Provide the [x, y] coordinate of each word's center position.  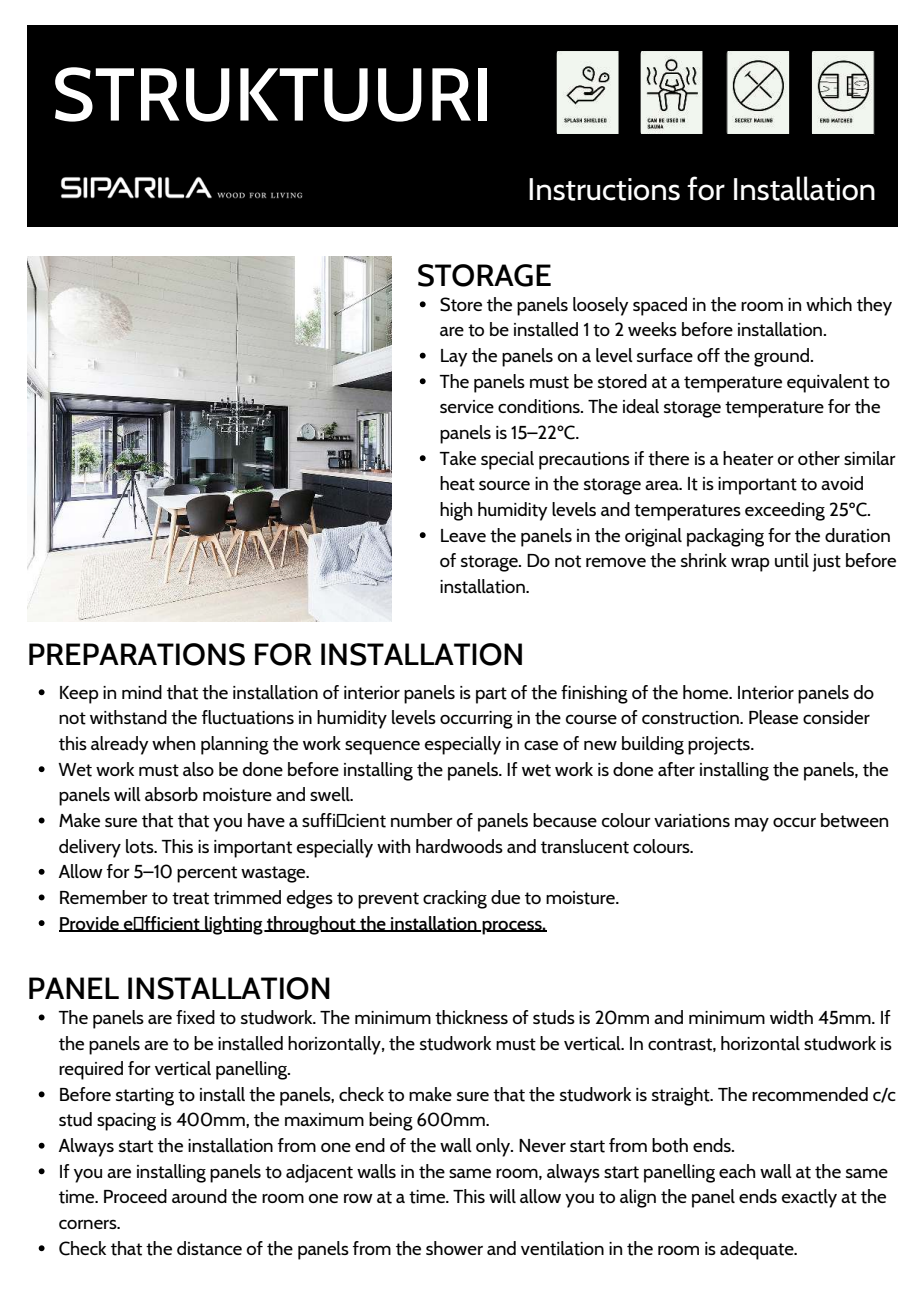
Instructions [604, 189]
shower [454, 1248]
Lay [454, 358]
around [199, 1196]
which [829, 304]
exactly [809, 1198]
